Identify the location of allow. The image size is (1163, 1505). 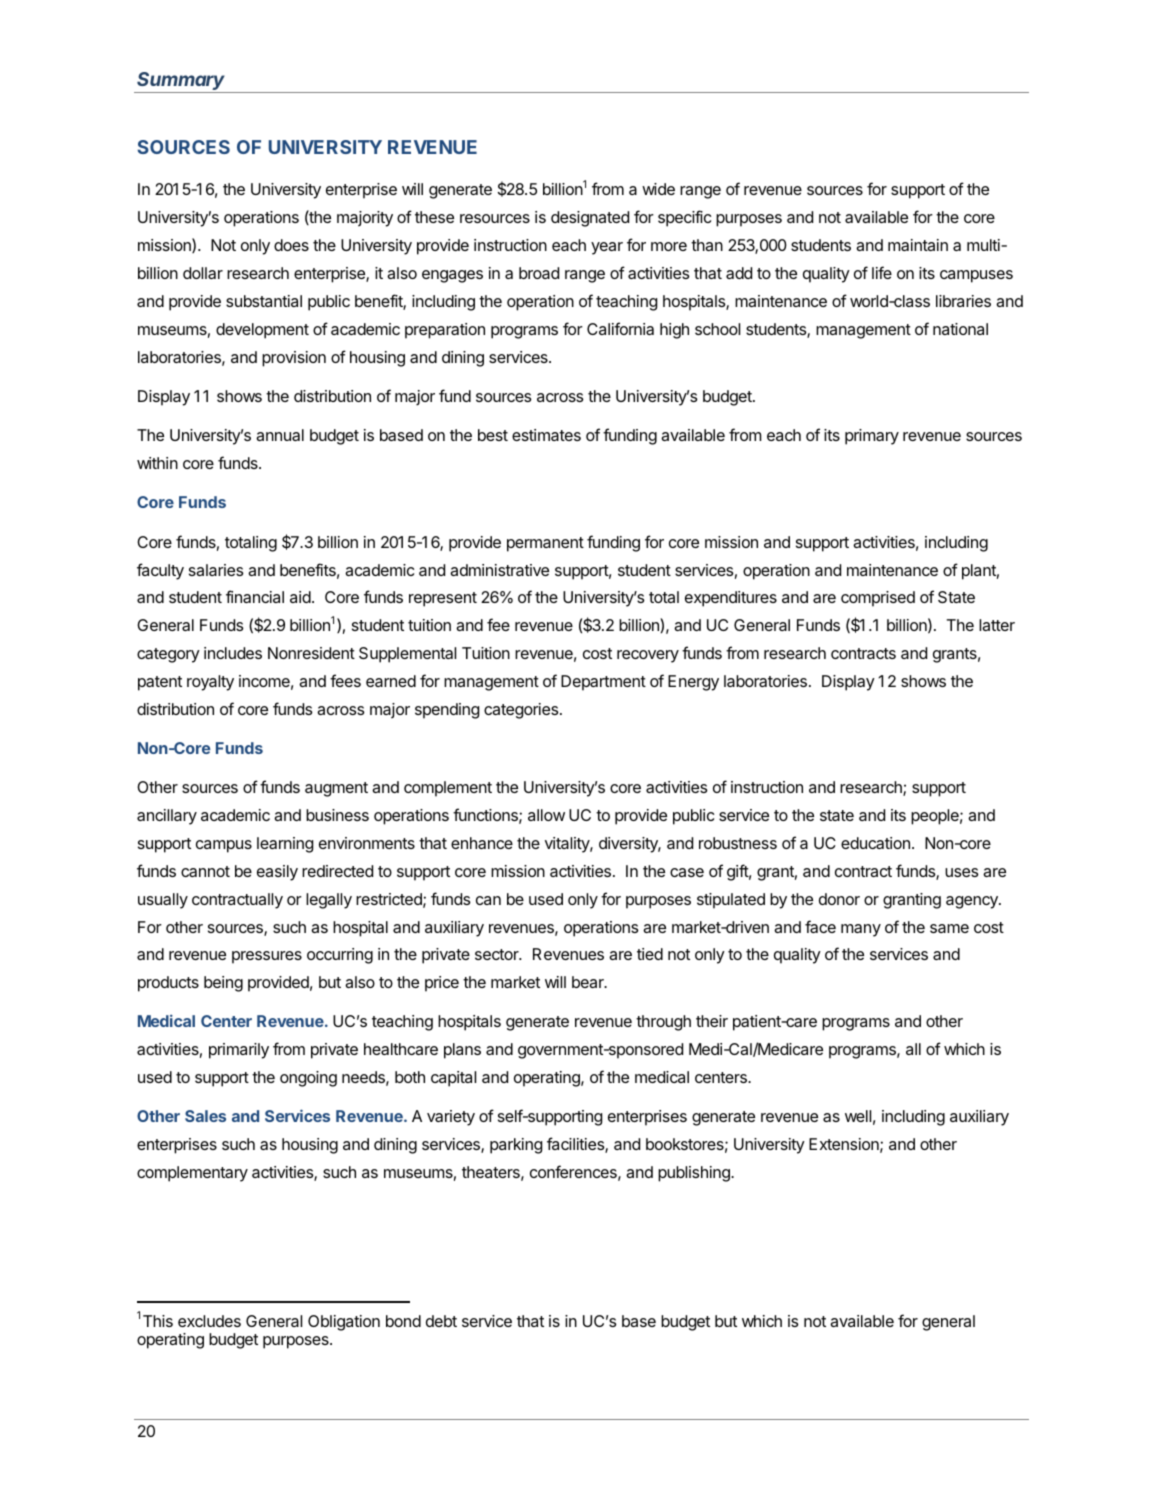
(546, 815).
